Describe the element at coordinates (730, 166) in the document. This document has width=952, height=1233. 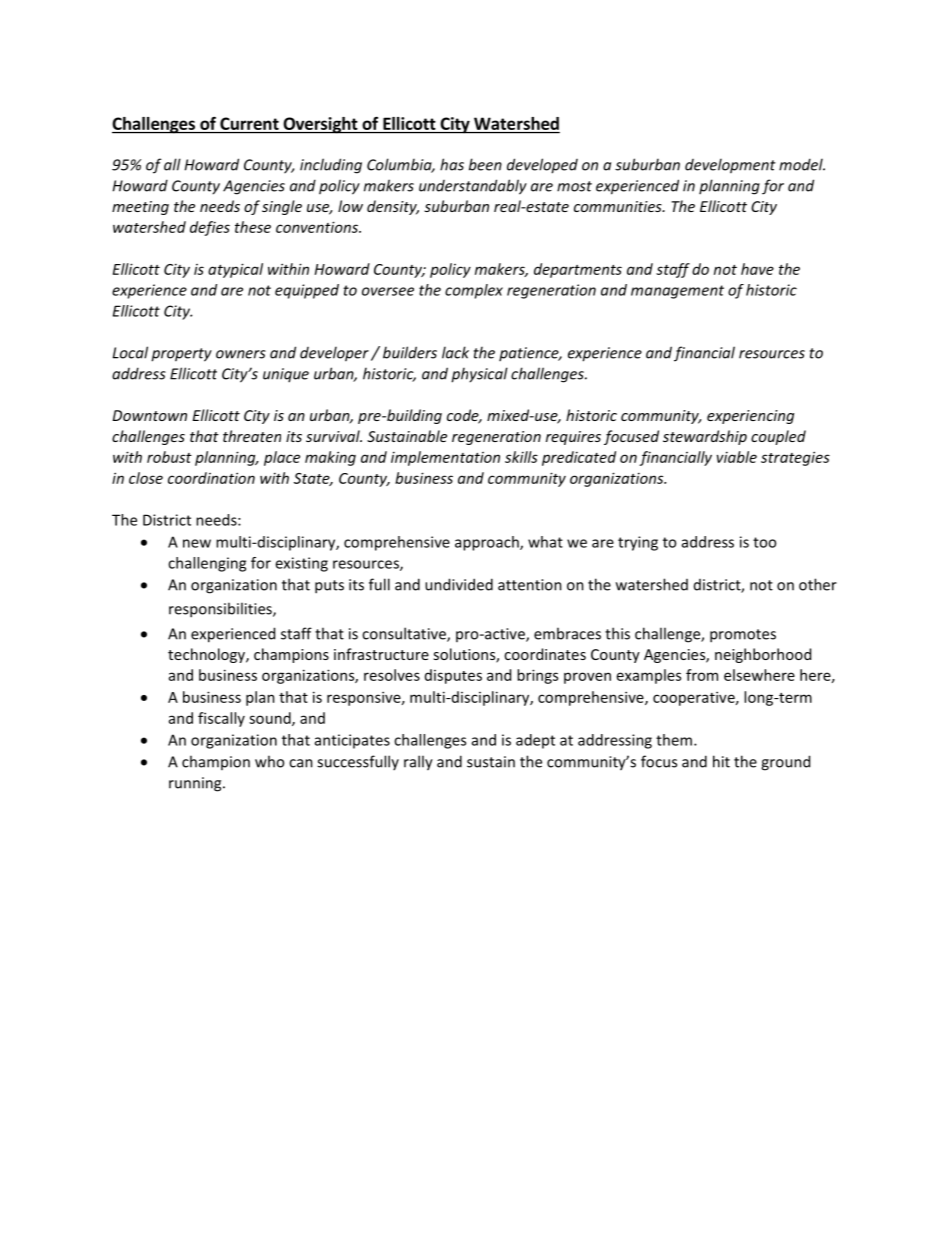
I see `development` at that location.
